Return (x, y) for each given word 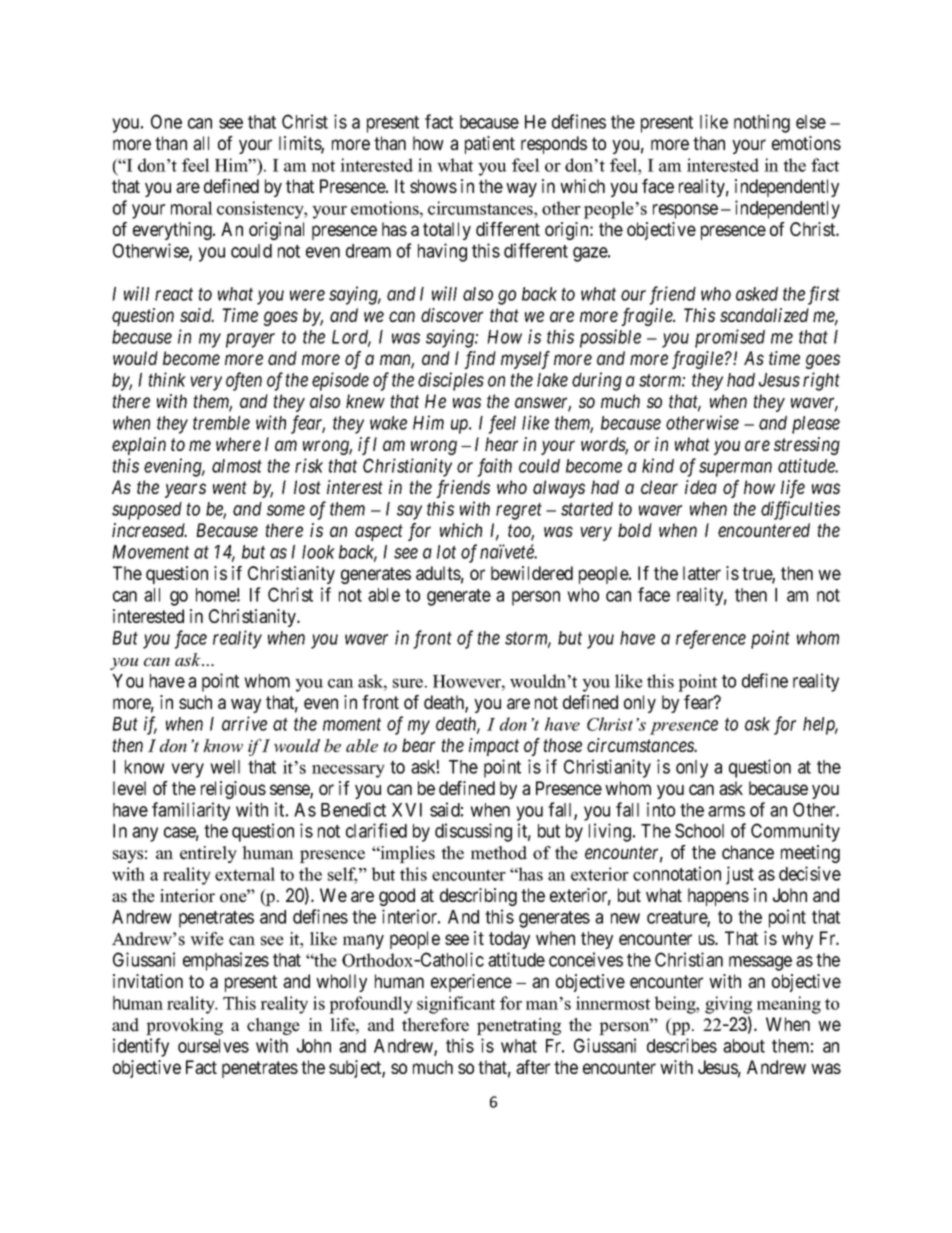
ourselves (213, 1046)
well (225, 767)
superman (735, 469)
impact (494, 747)
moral (192, 208)
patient (490, 145)
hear (501, 444)
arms (726, 811)
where (238, 444)
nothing (762, 123)
